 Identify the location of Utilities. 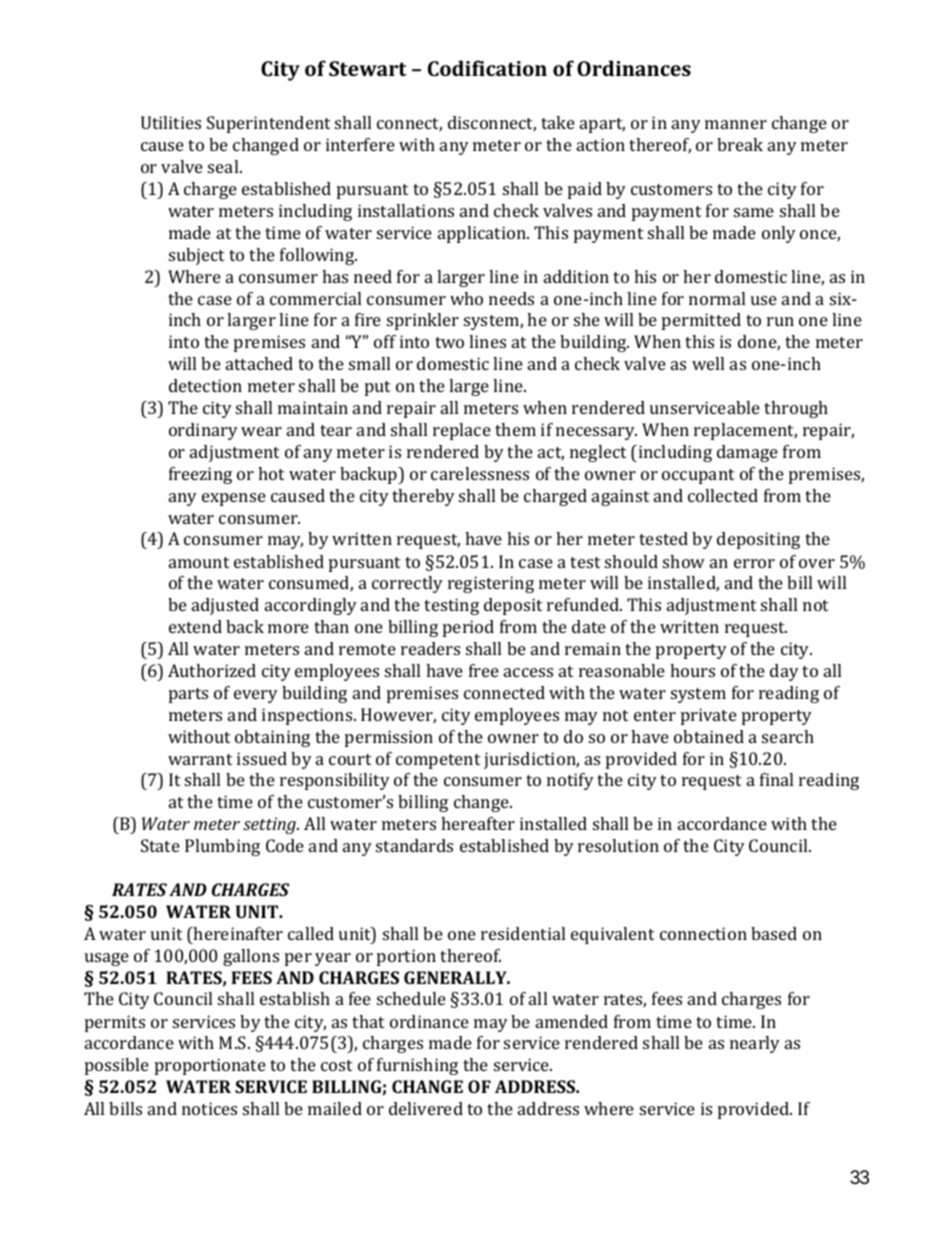
(171, 122).
